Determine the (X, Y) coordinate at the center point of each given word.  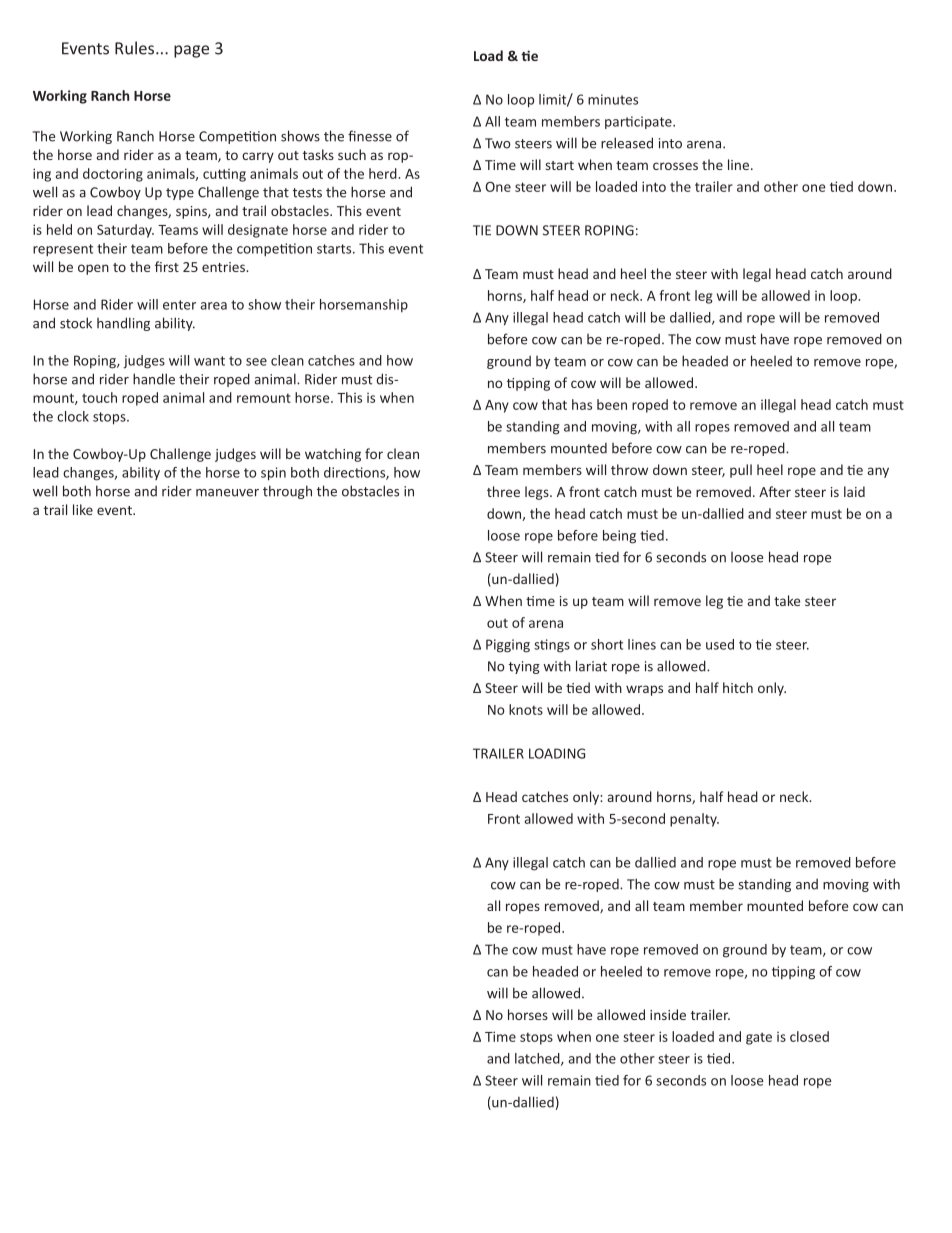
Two (498, 143)
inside (668, 1014)
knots (526, 709)
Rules (136, 48)
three (503, 491)
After (775, 491)
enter (179, 305)
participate (639, 122)
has (582, 404)
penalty (694, 820)
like (83, 509)
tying (524, 667)
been (612, 404)
